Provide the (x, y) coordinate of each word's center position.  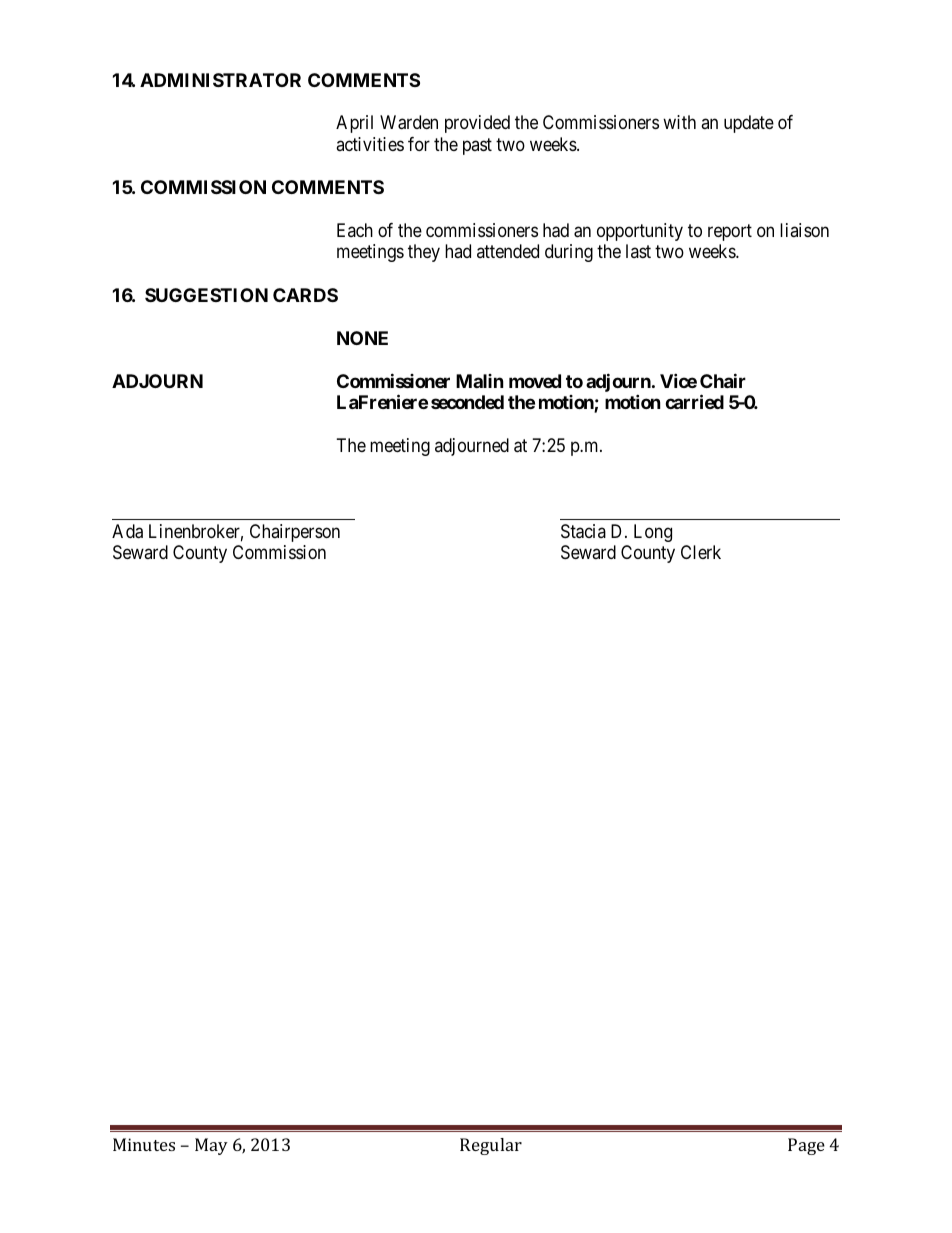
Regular (491, 1146)
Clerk (701, 552)
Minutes (144, 1144)
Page (806, 1146)
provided (477, 124)
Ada (127, 531)
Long (653, 533)
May (211, 1146)
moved (535, 381)
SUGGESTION (206, 295)
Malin (480, 381)
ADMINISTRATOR (220, 80)
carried (694, 401)
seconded (467, 402)
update (749, 124)
